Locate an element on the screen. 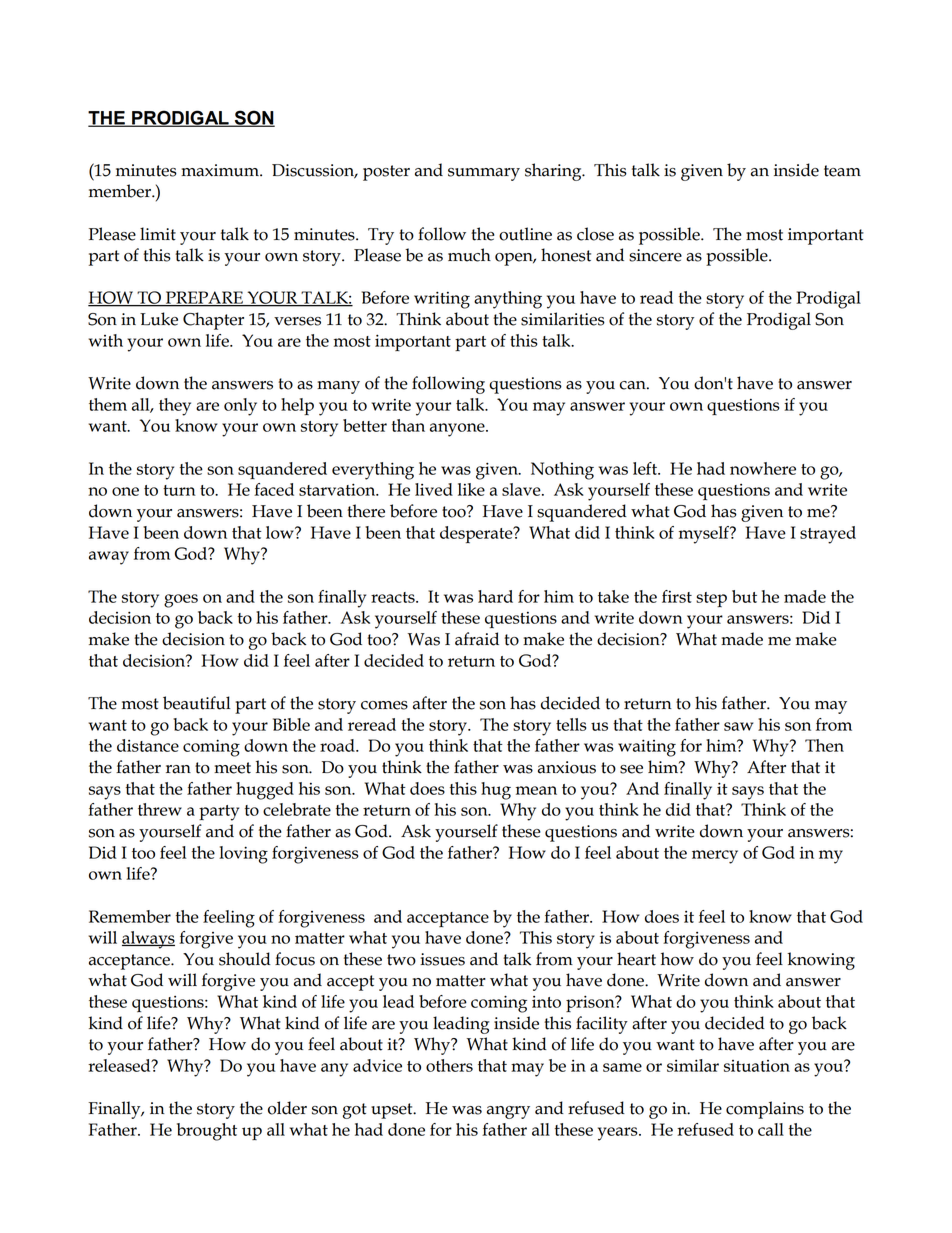 This screenshot has height=1233, width=952. summary is located at coordinates (484, 174).
